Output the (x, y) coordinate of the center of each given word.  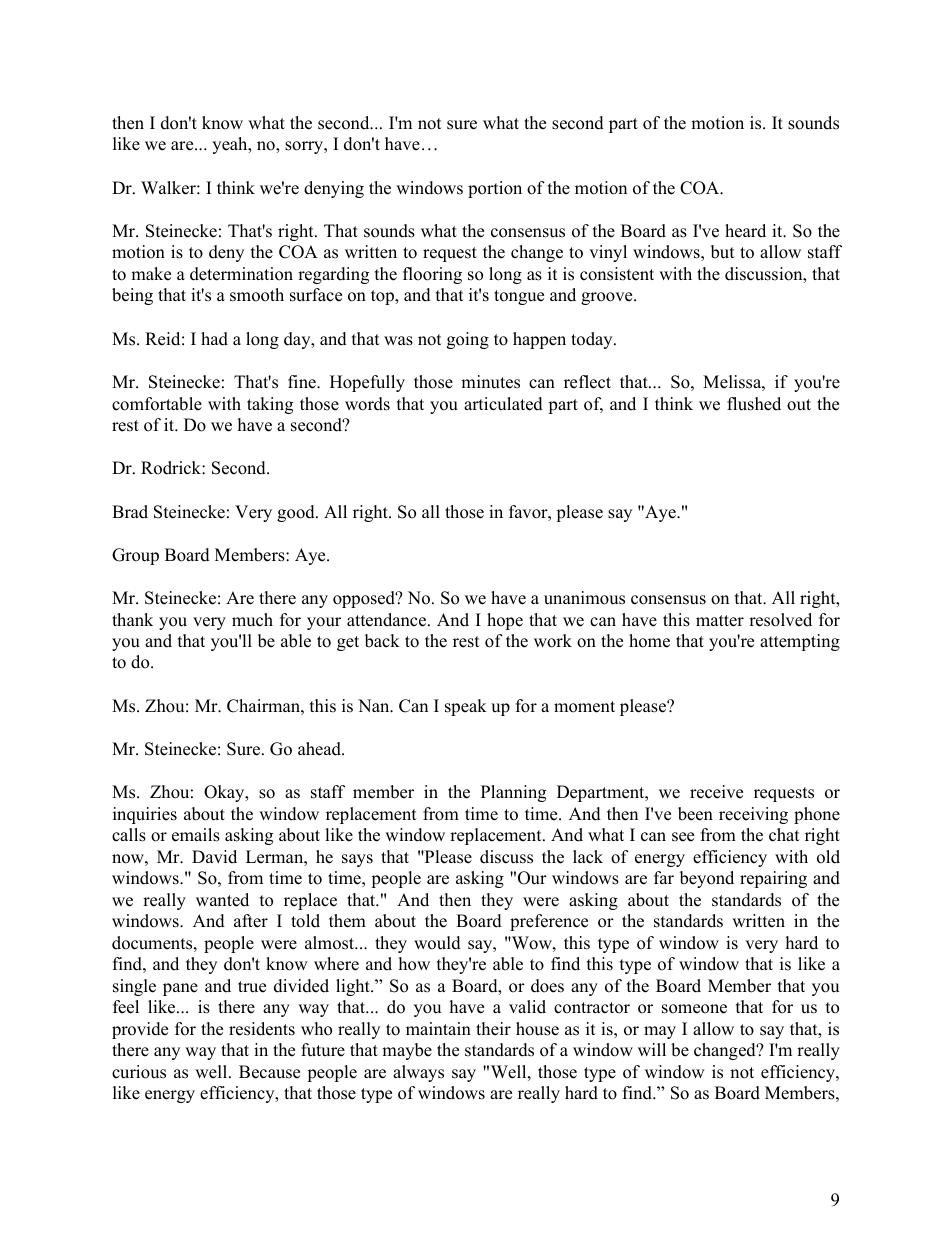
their (493, 1029)
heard (745, 231)
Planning (513, 793)
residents (262, 1029)
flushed (754, 404)
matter (720, 621)
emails (196, 835)
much (252, 620)
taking (270, 405)
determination (241, 274)
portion (495, 189)
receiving (753, 815)
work (553, 641)
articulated (503, 404)
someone (694, 1009)
